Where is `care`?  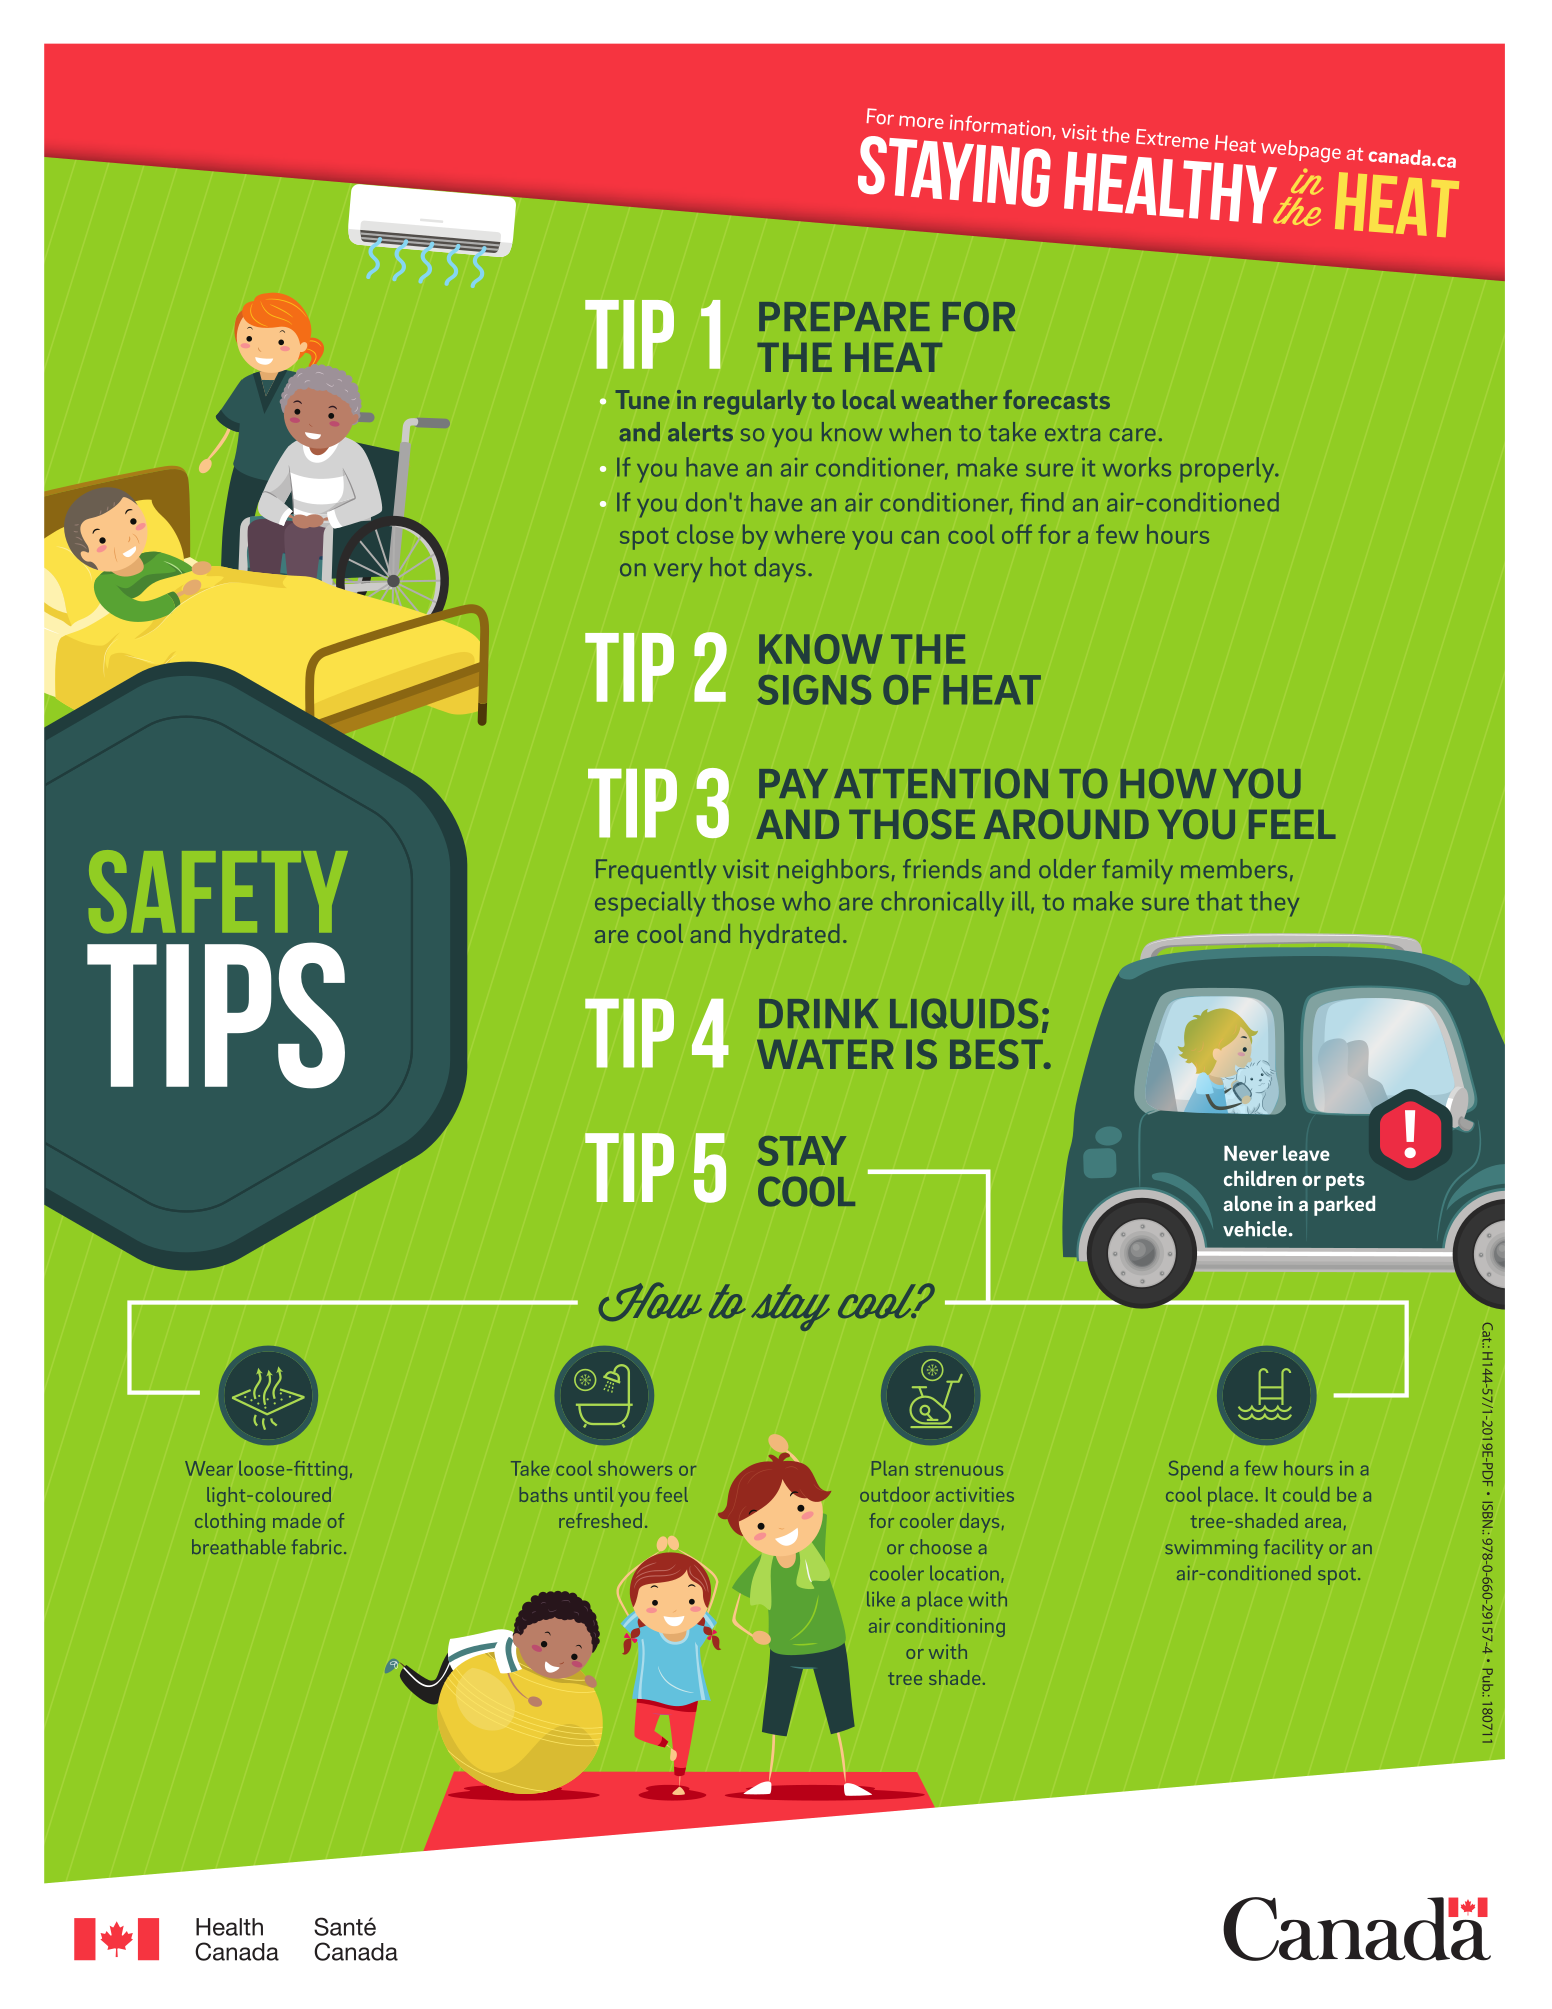 care is located at coordinates (1132, 434).
